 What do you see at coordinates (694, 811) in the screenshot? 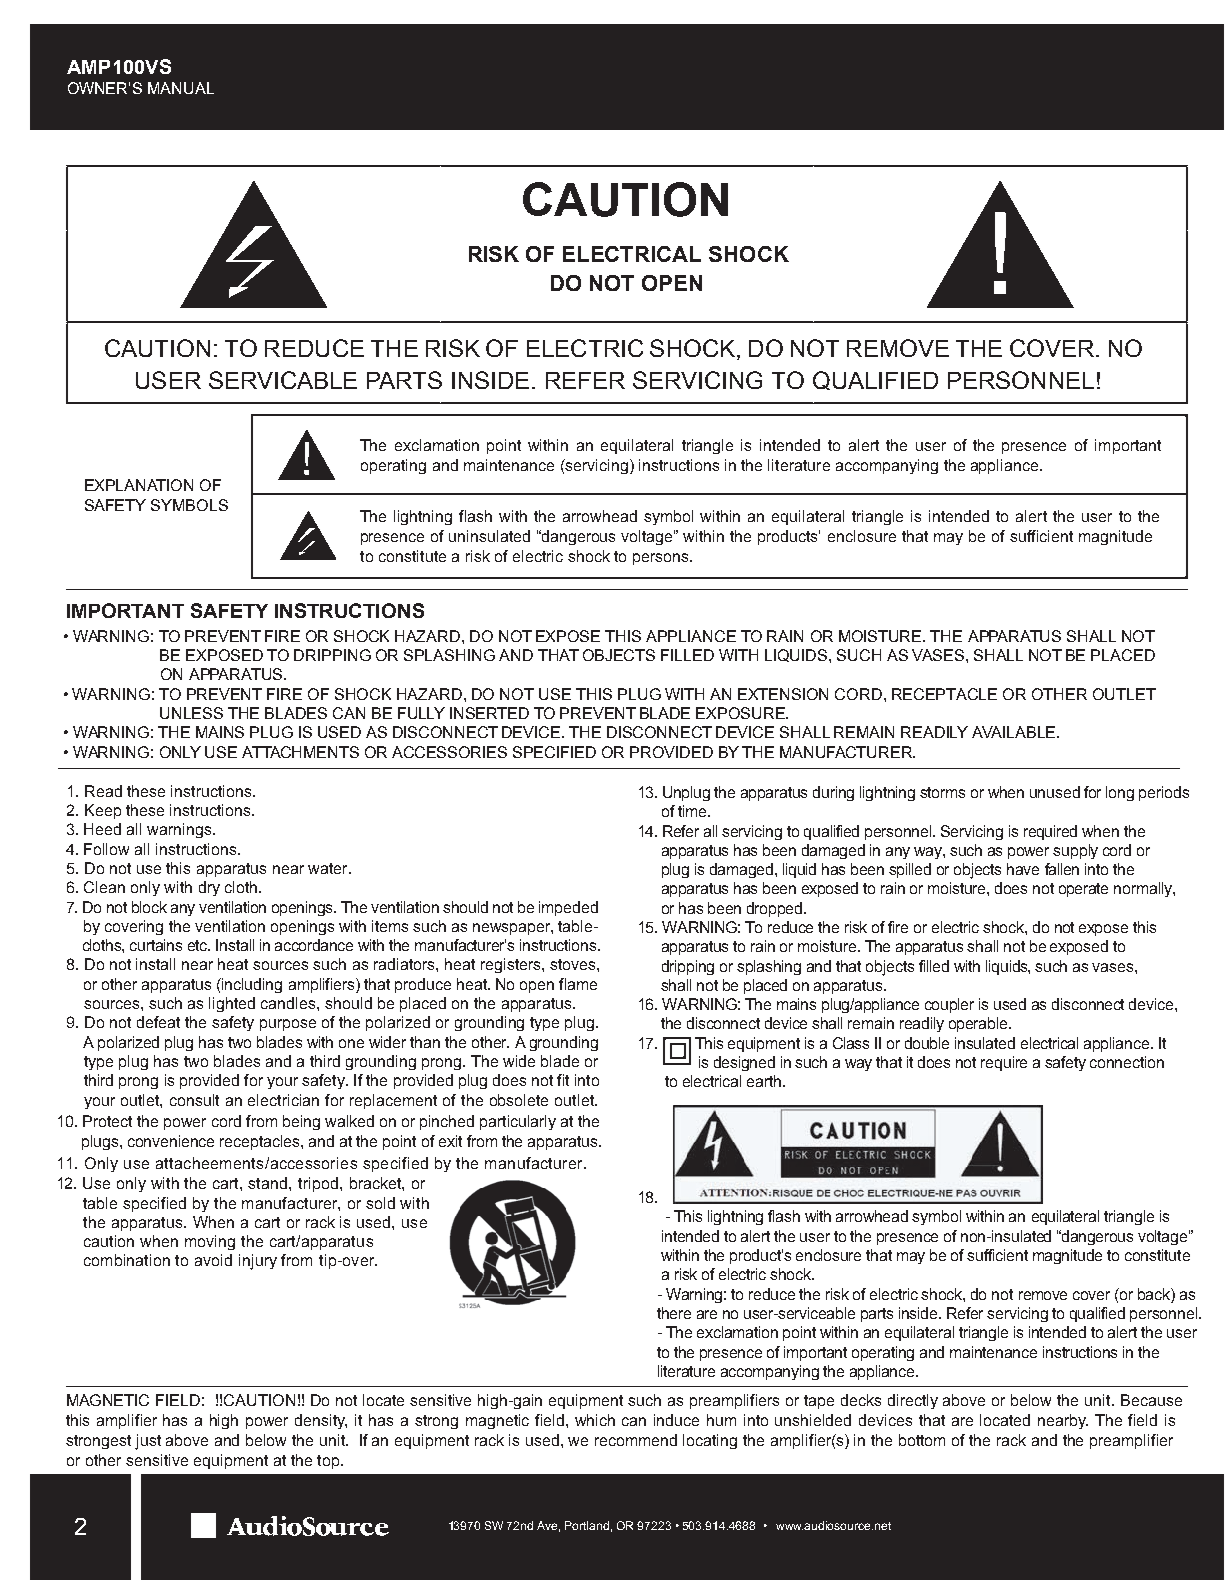
I see `time` at bounding box center [694, 811].
